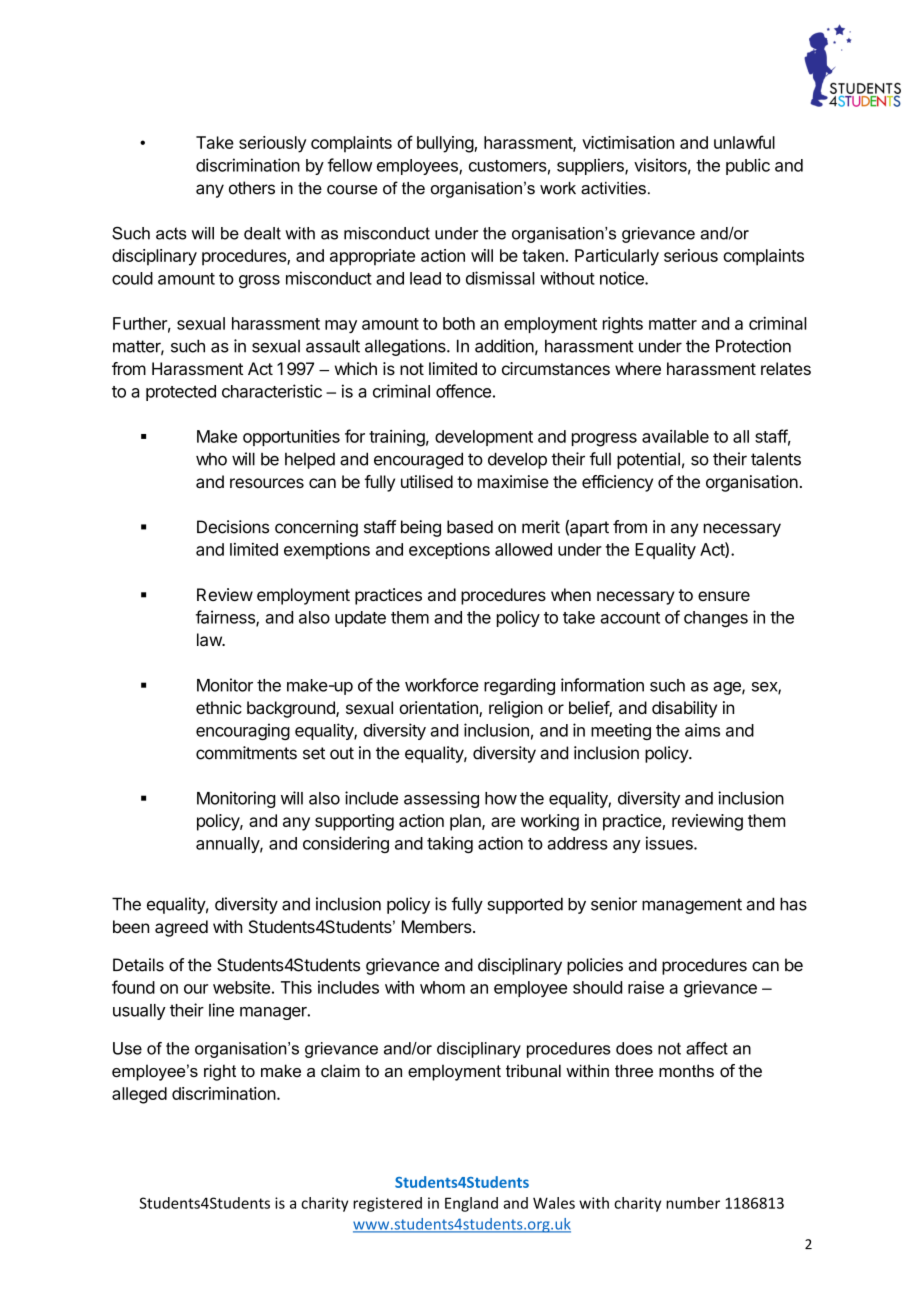 This screenshot has width=924, height=1308. Describe the element at coordinates (252, 188) in the screenshot. I see `others` at that location.
